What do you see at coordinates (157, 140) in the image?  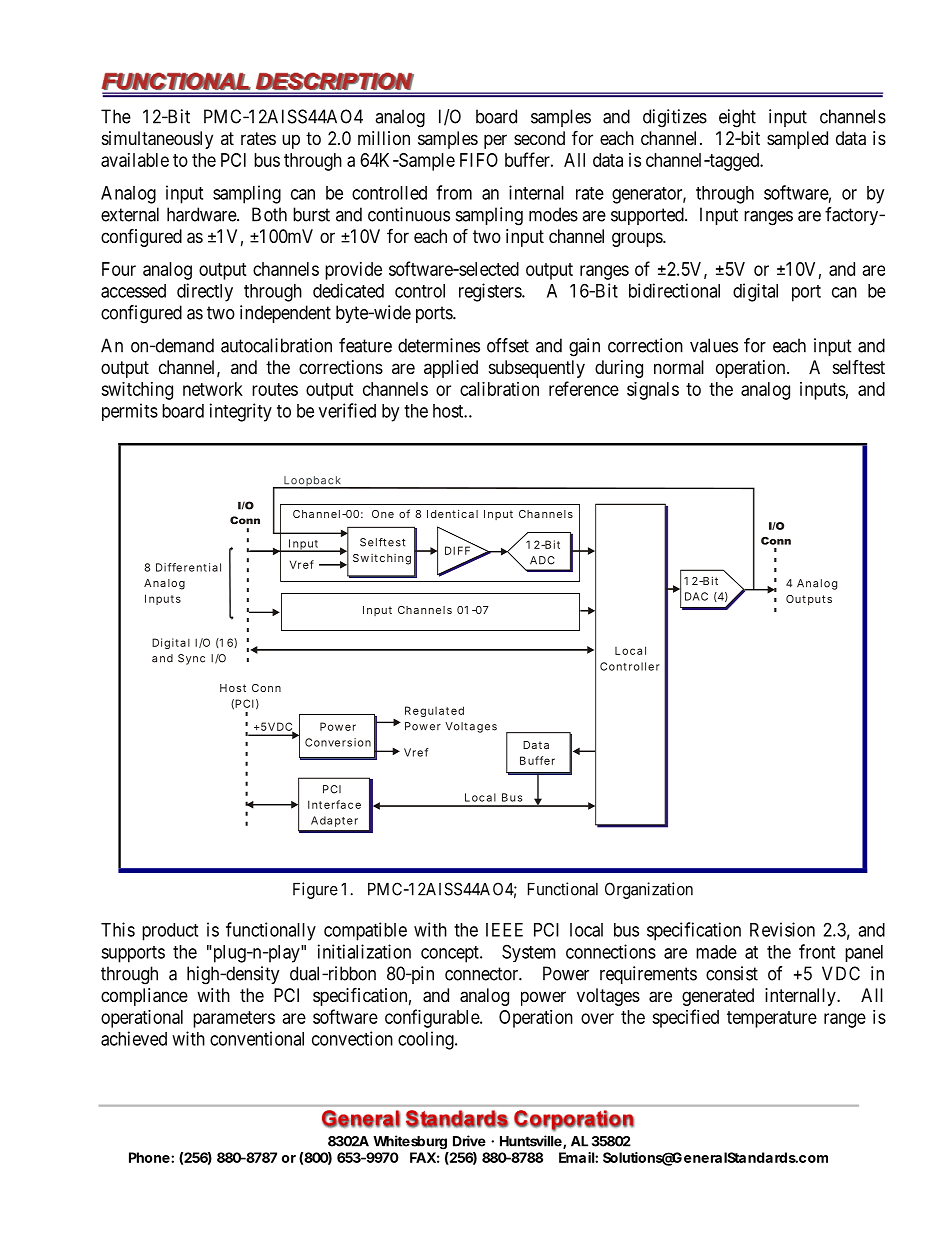 I see `simultaneously` at bounding box center [157, 140].
